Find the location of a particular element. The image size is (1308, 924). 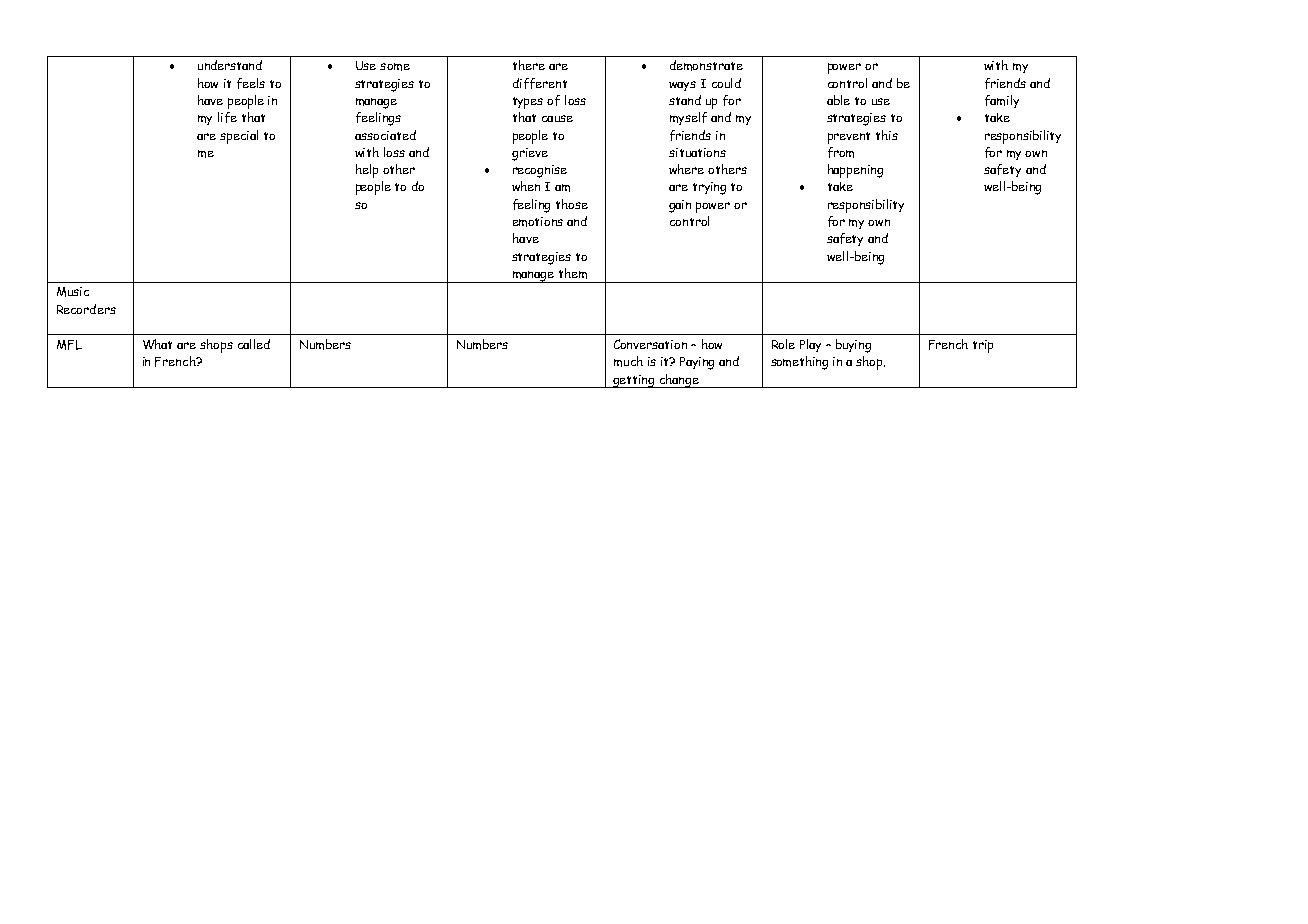

different is located at coordinates (540, 83).
